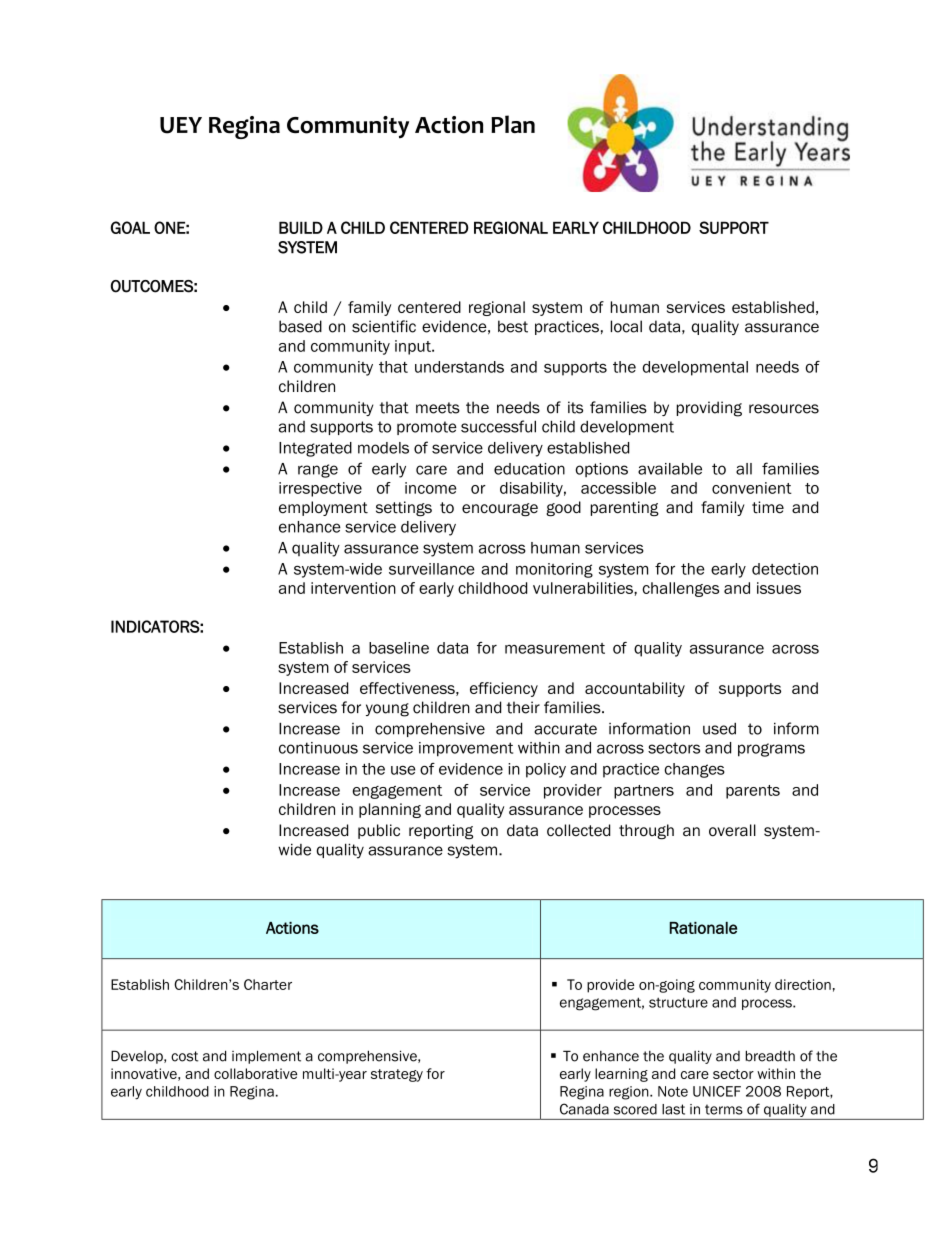 The width and height of the screenshot is (952, 1233). Describe the element at coordinates (466, 749) in the screenshot. I see `improvement` at that location.
